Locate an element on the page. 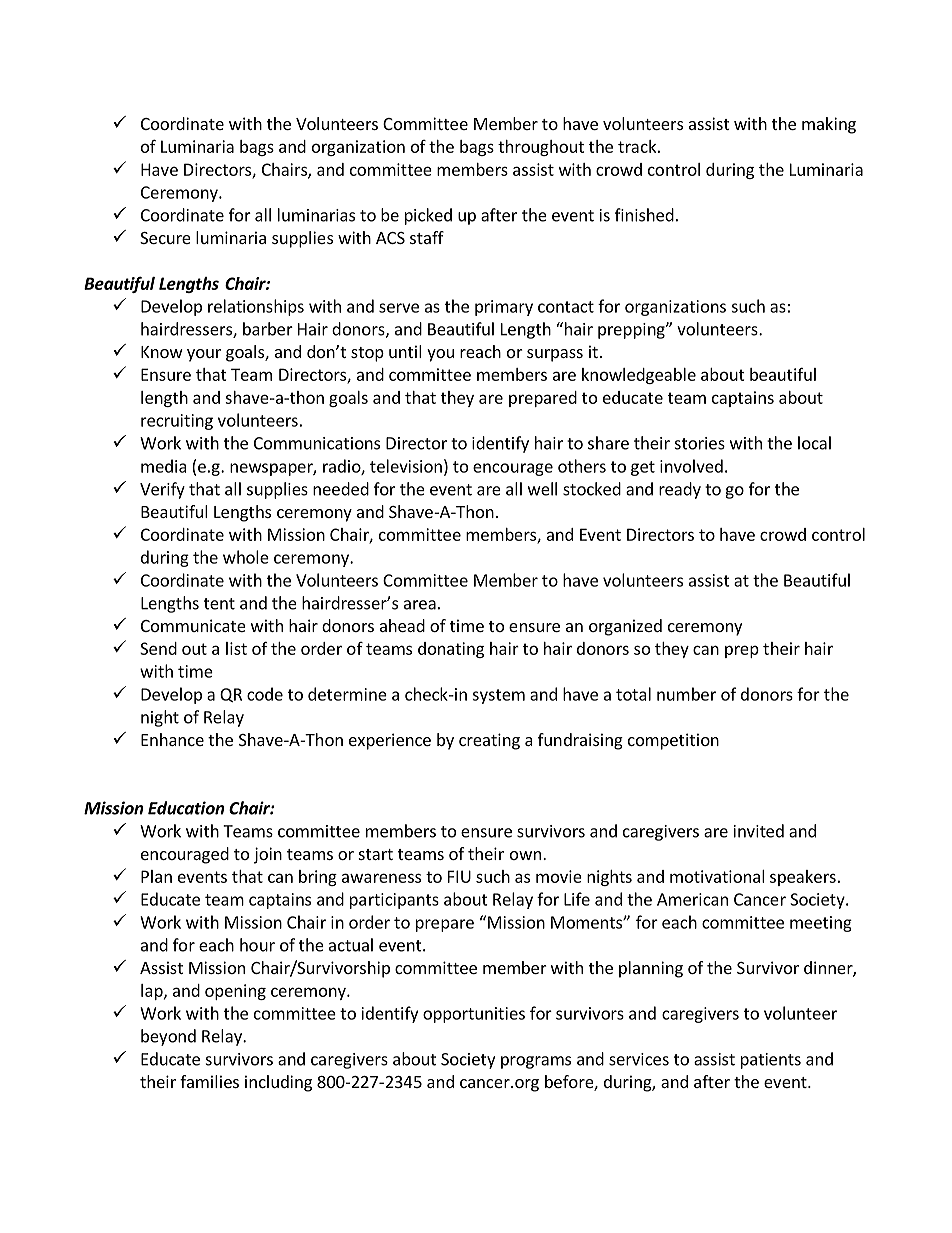 This page has height=1233, width=952. organized is located at coordinates (625, 627).
